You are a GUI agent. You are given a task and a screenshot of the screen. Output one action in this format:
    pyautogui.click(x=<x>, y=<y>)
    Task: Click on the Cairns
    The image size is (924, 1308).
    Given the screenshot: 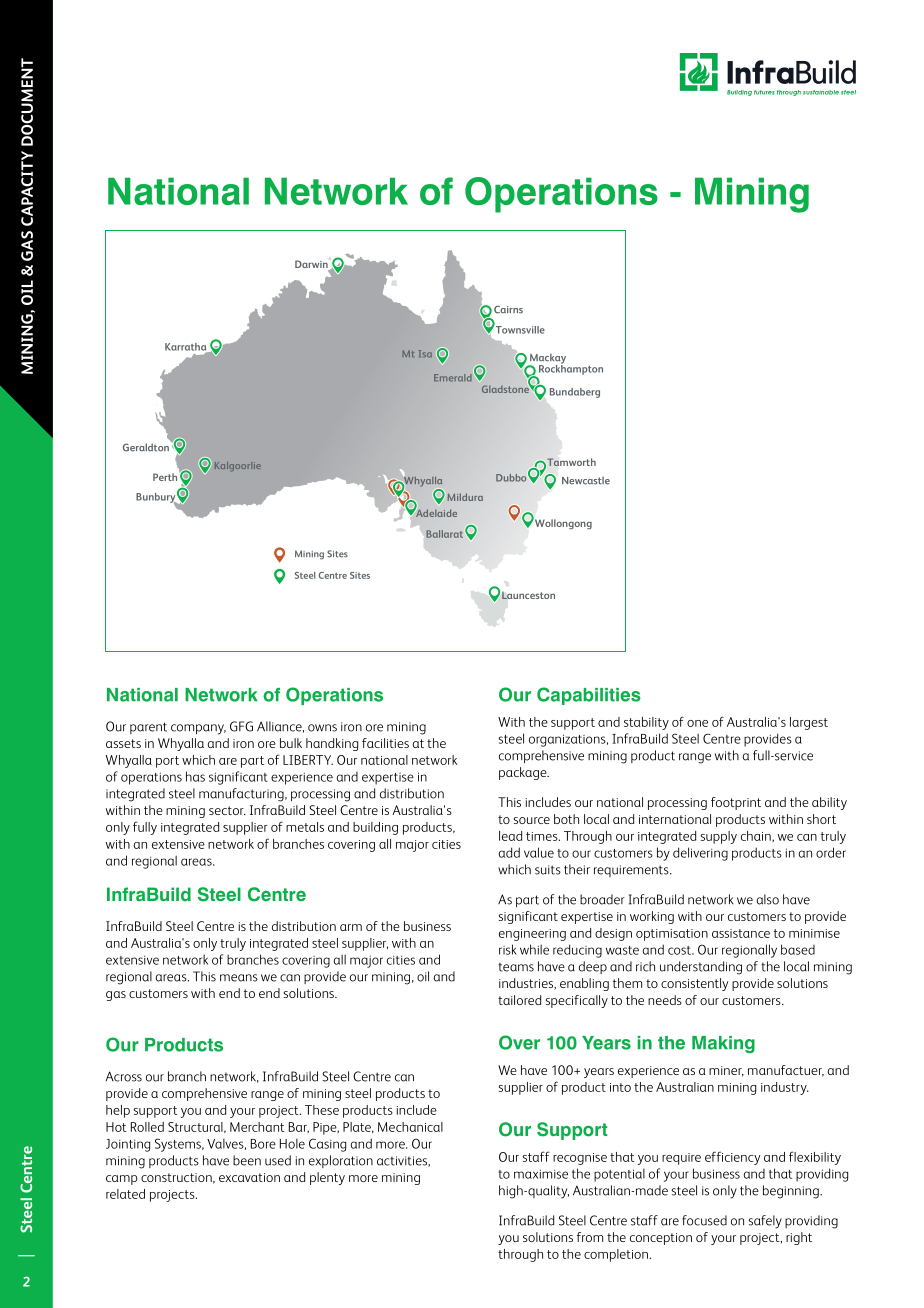 What is the action you would take?
    pyautogui.click(x=508, y=309)
